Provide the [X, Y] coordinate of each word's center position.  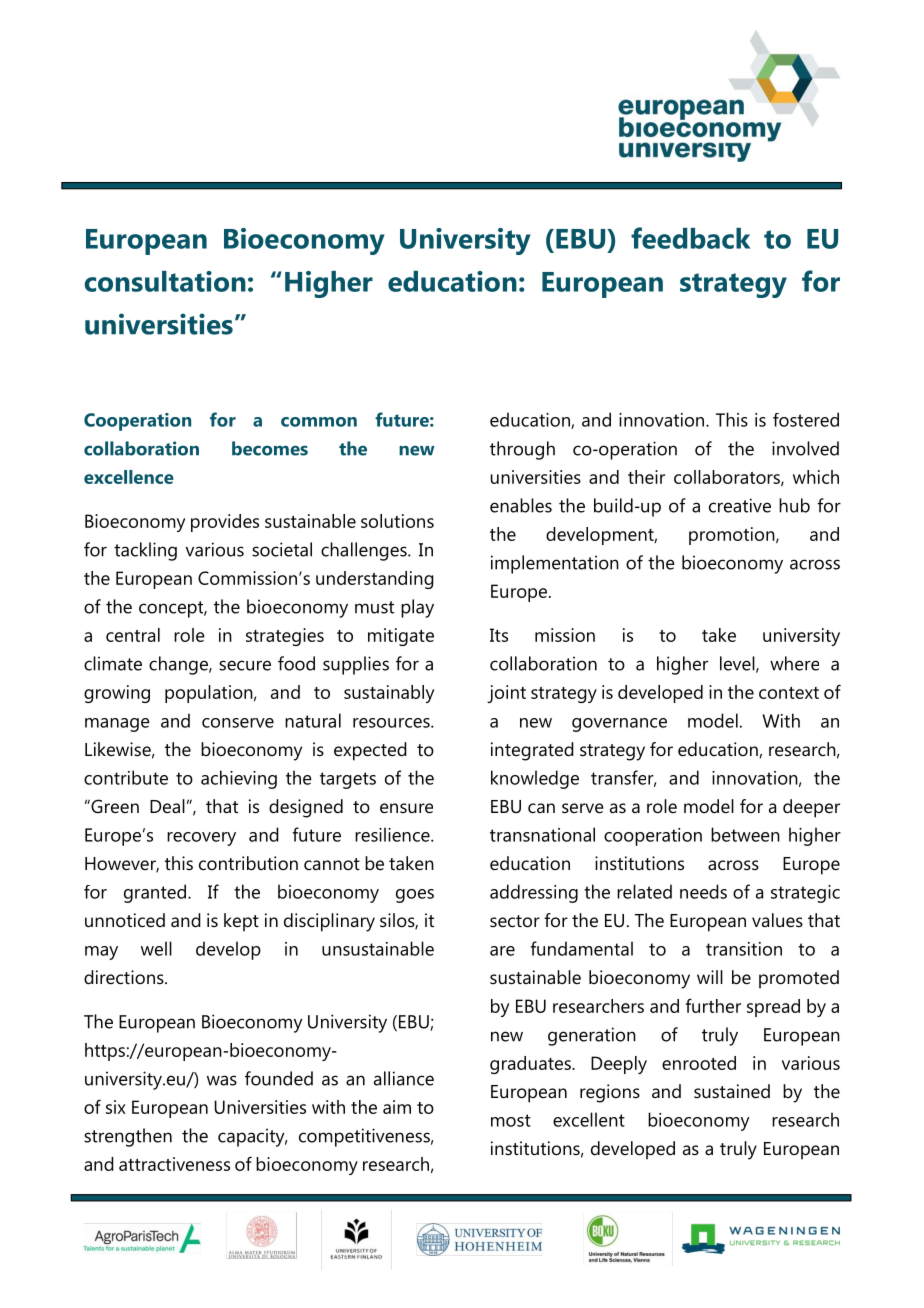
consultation [165, 281]
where [794, 663]
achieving [239, 779]
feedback [690, 238]
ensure [406, 808]
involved [805, 448]
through [522, 450]
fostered [806, 419]
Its [499, 635]
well [156, 948]
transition [744, 949]
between [745, 834]
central [133, 635]
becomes [270, 448]
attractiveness [174, 1164]
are [502, 951]
